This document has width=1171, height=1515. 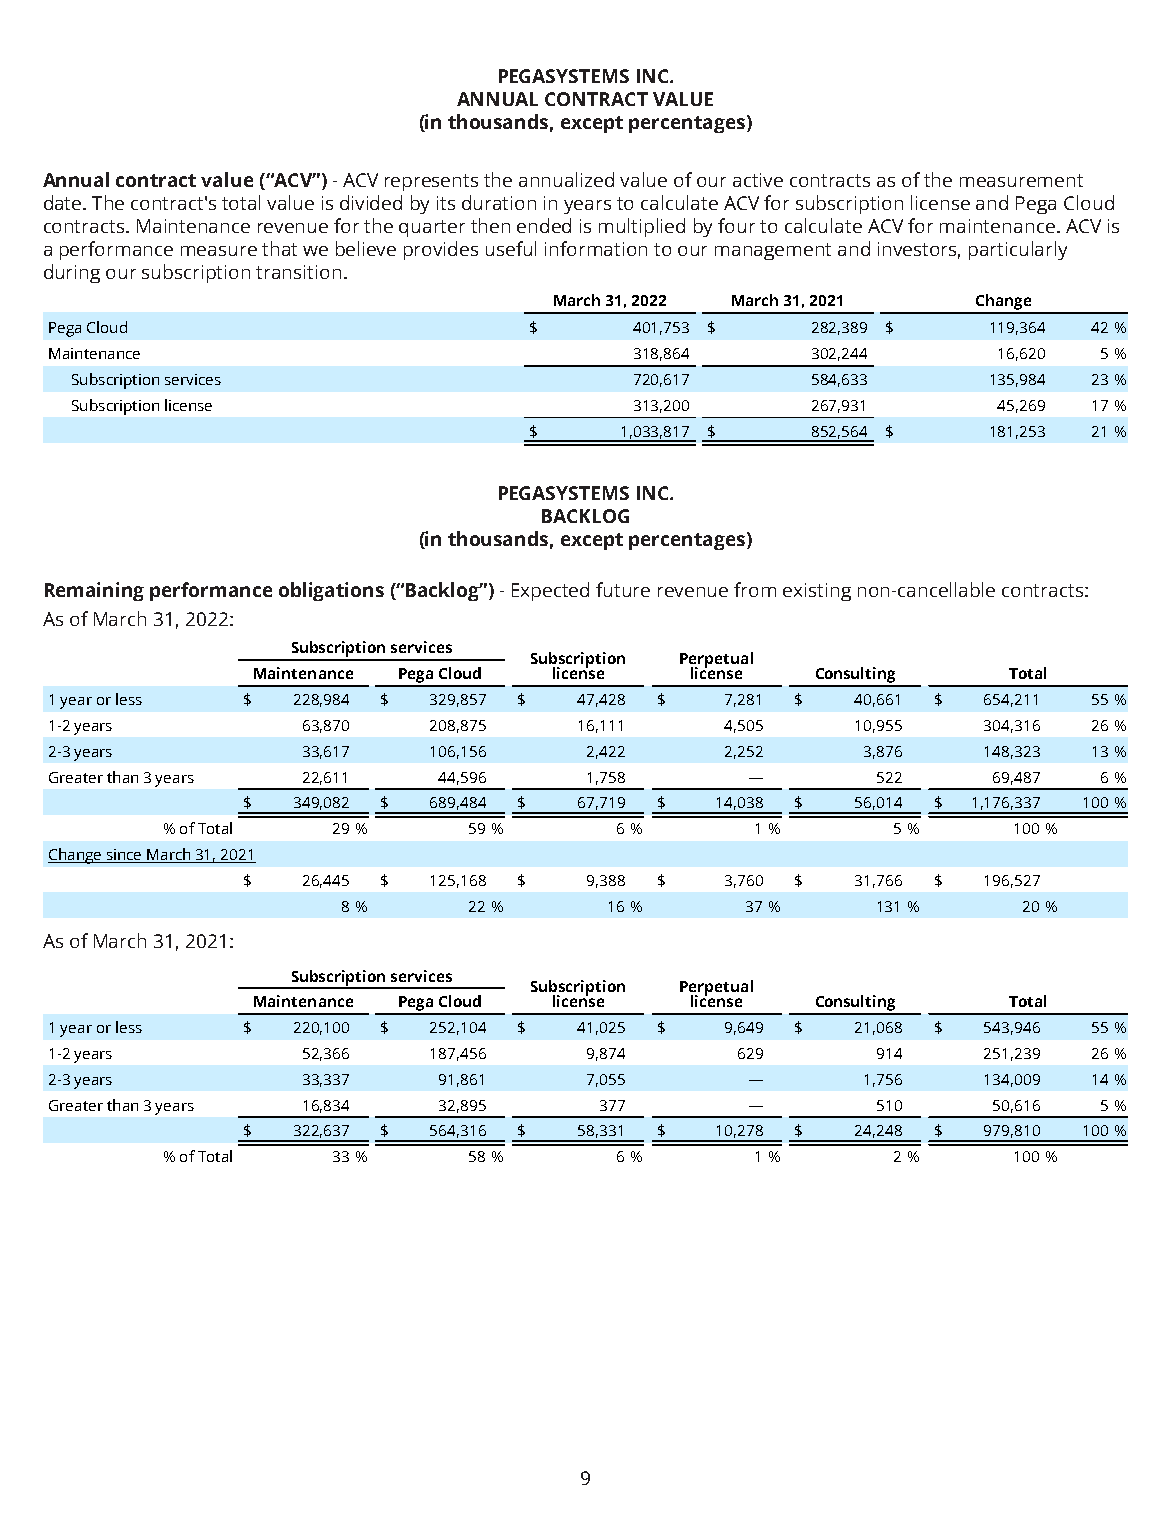 I want to click on existing, so click(x=817, y=592).
